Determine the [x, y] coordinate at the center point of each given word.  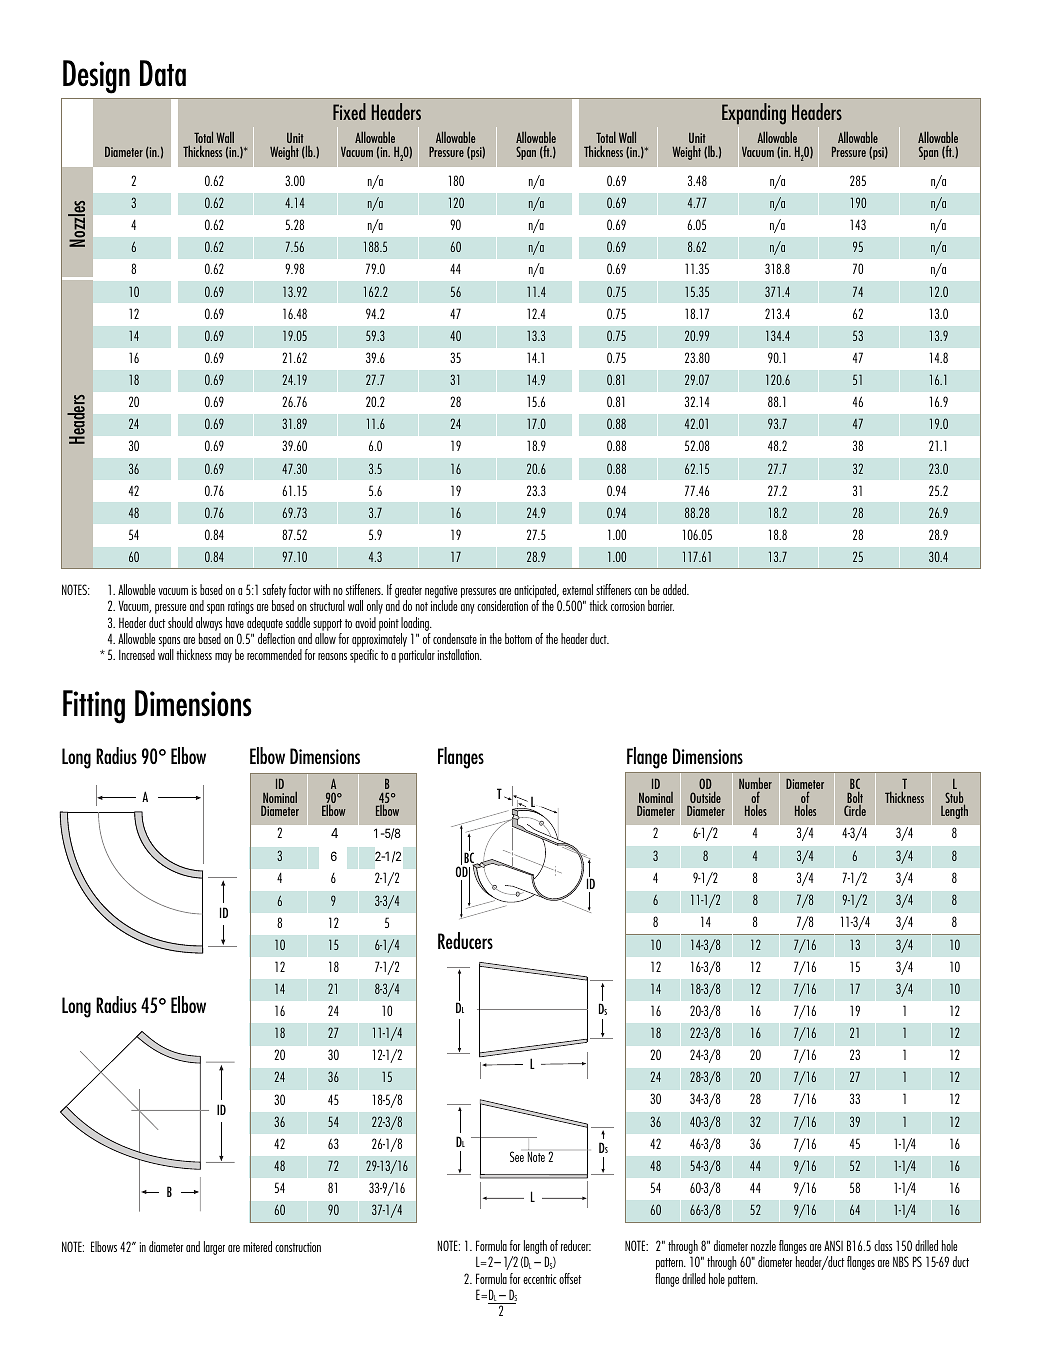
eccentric [539, 1279]
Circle [855, 810]
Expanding [754, 114]
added [675, 589]
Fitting [94, 707]
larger [214, 1248]
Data [163, 73]
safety [274, 591]
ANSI [833, 1245]
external [577, 589]
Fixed [349, 111]
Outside [704, 798]
